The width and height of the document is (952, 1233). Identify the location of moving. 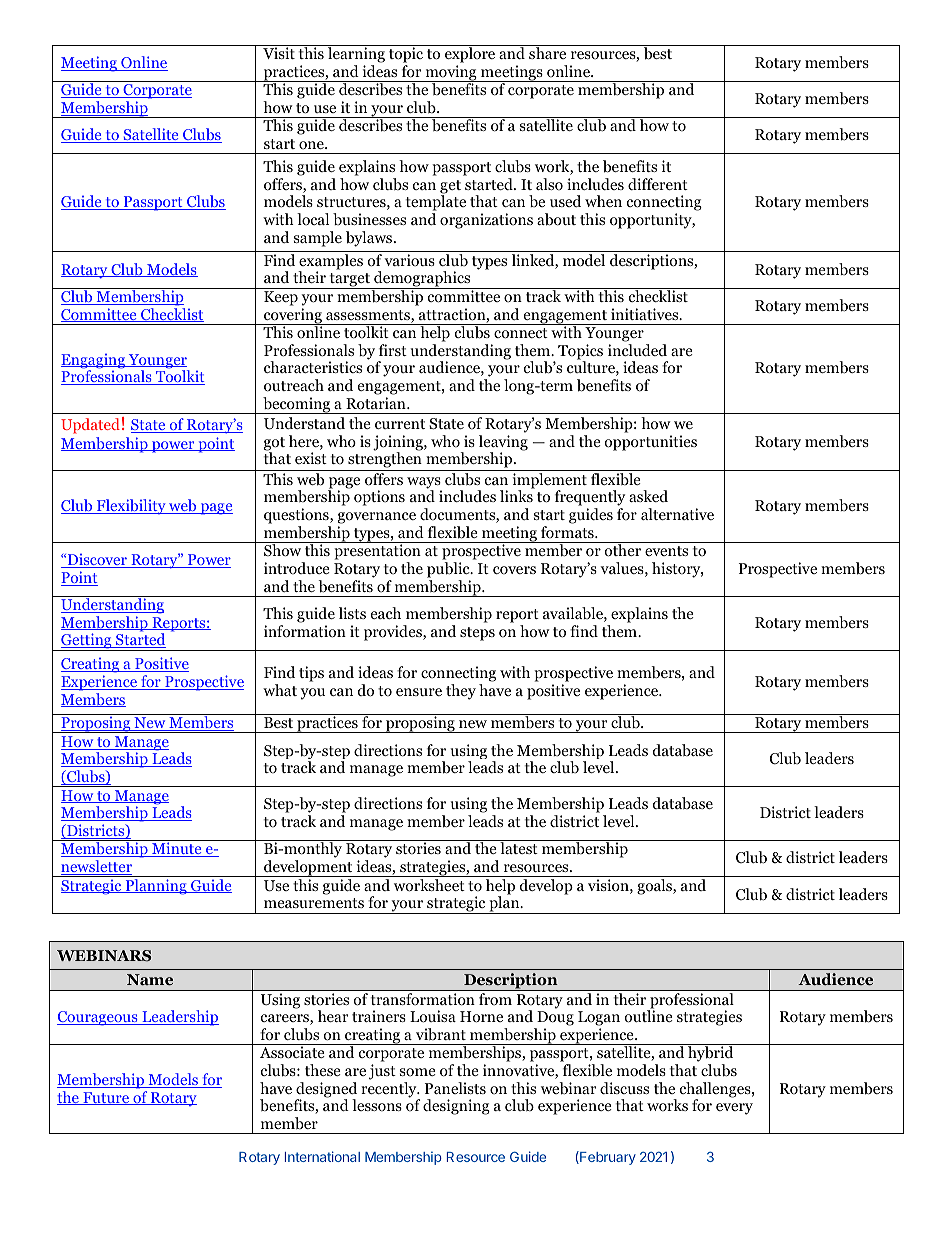
(451, 73).
